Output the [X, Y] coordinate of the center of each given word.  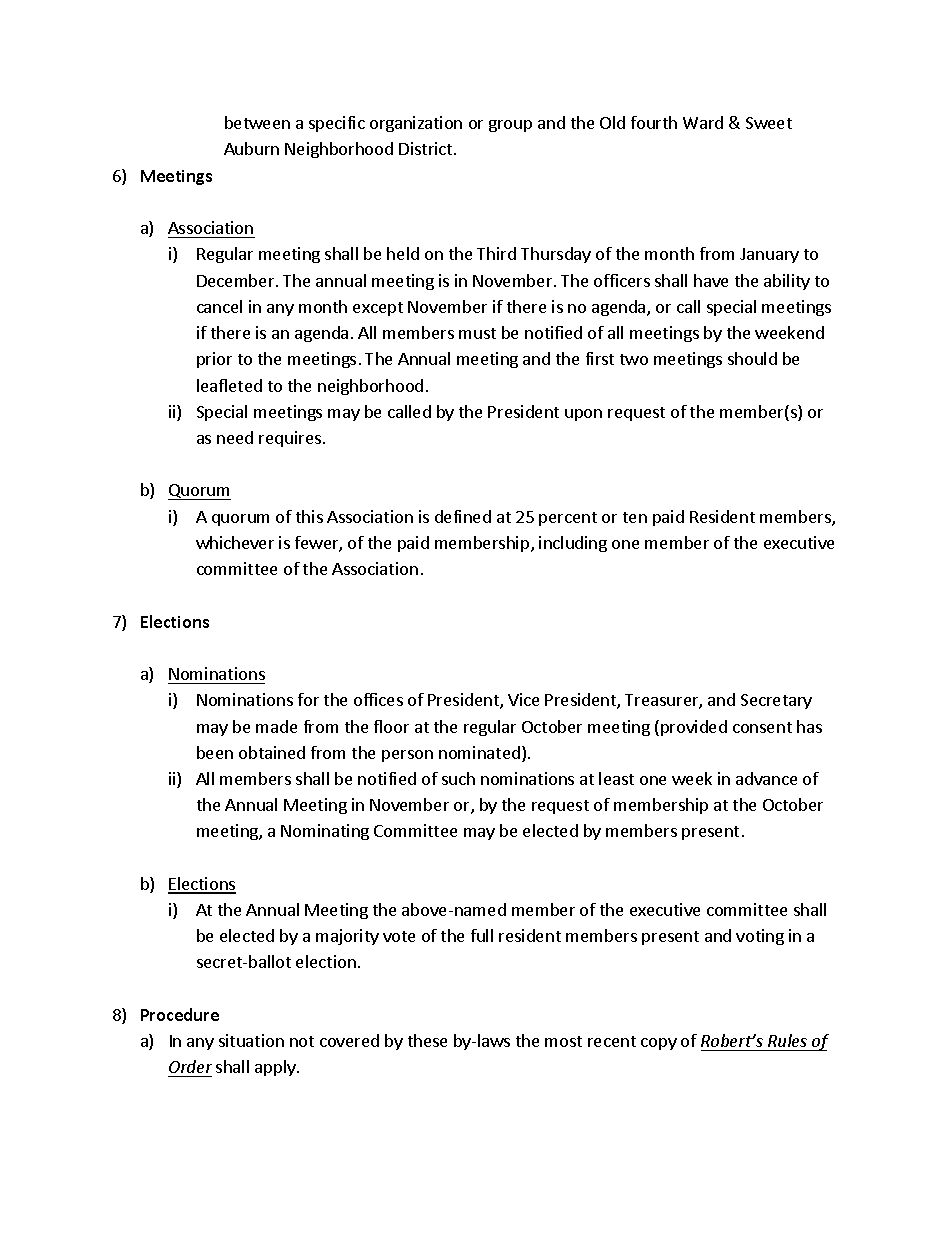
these [427, 1040]
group [510, 126]
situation [251, 1040]
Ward [703, 122]
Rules [787, 1040]
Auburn [251, 148]
